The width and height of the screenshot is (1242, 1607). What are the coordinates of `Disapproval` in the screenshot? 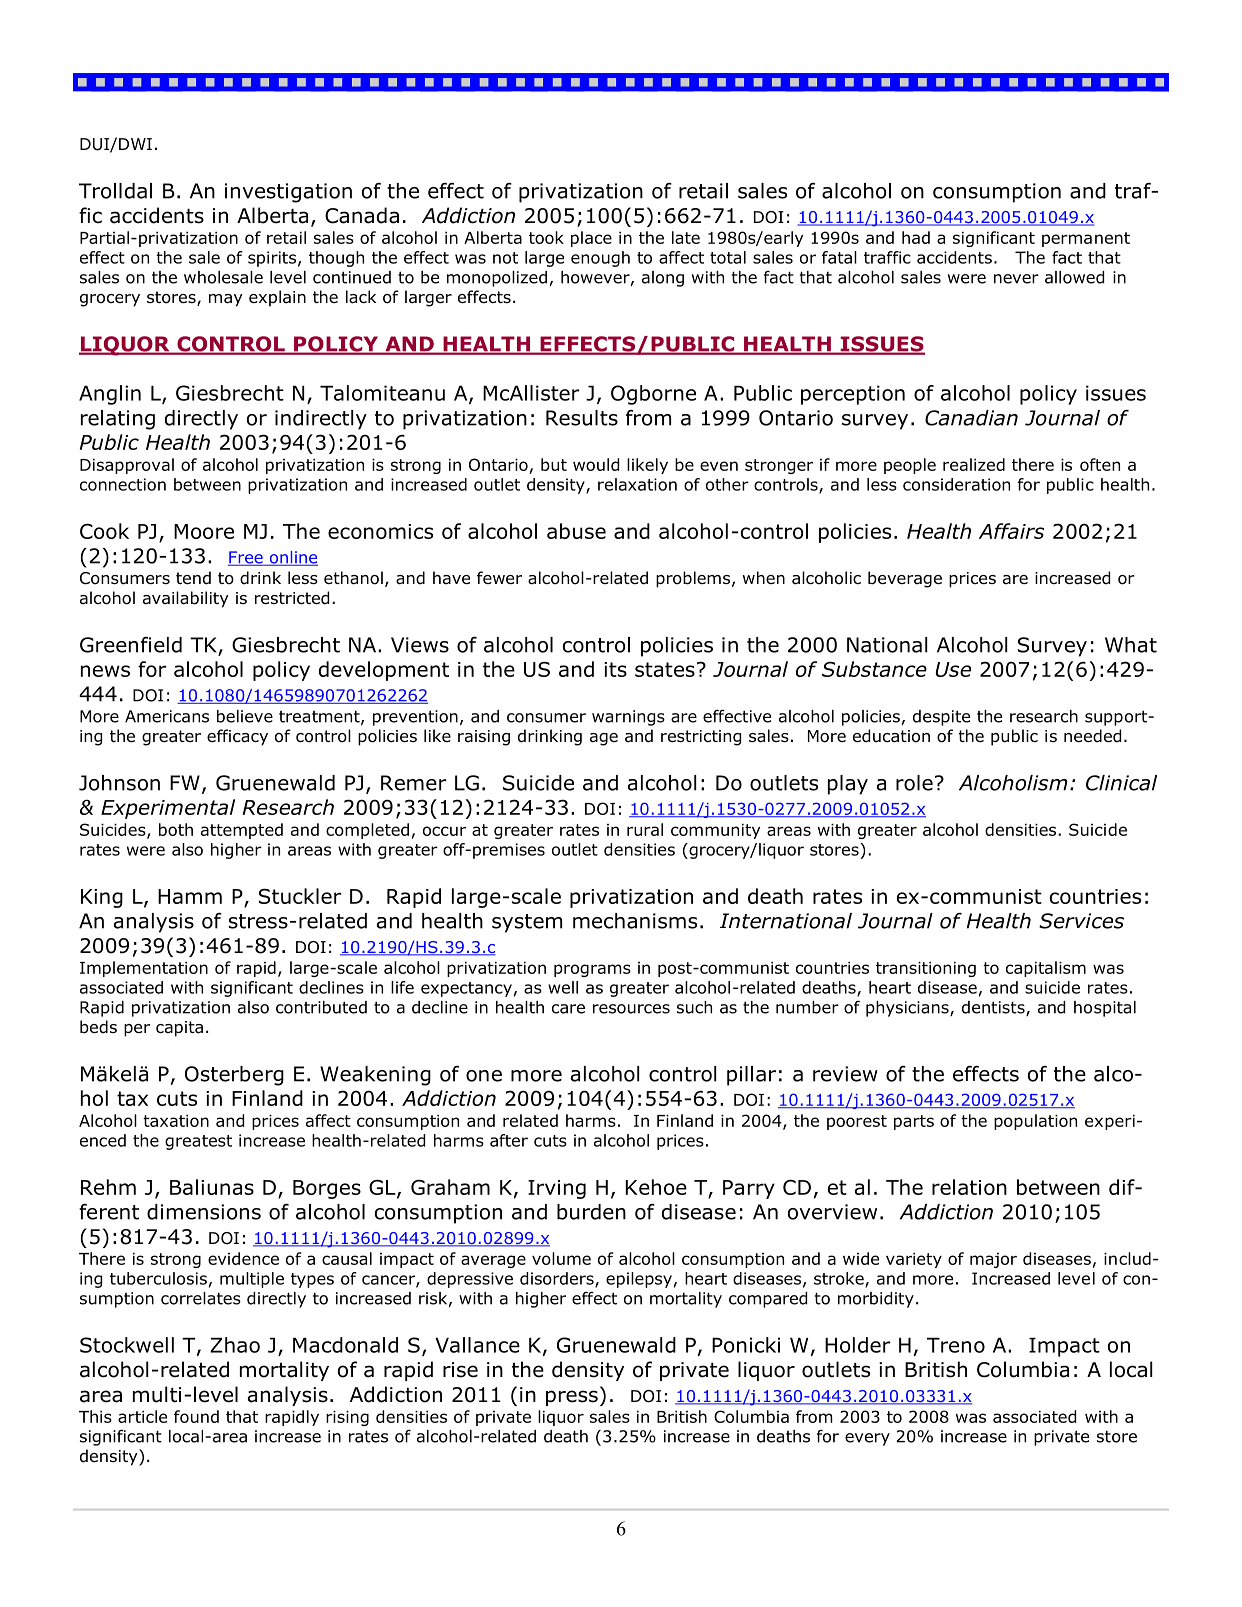 It's located at (127, 466).
